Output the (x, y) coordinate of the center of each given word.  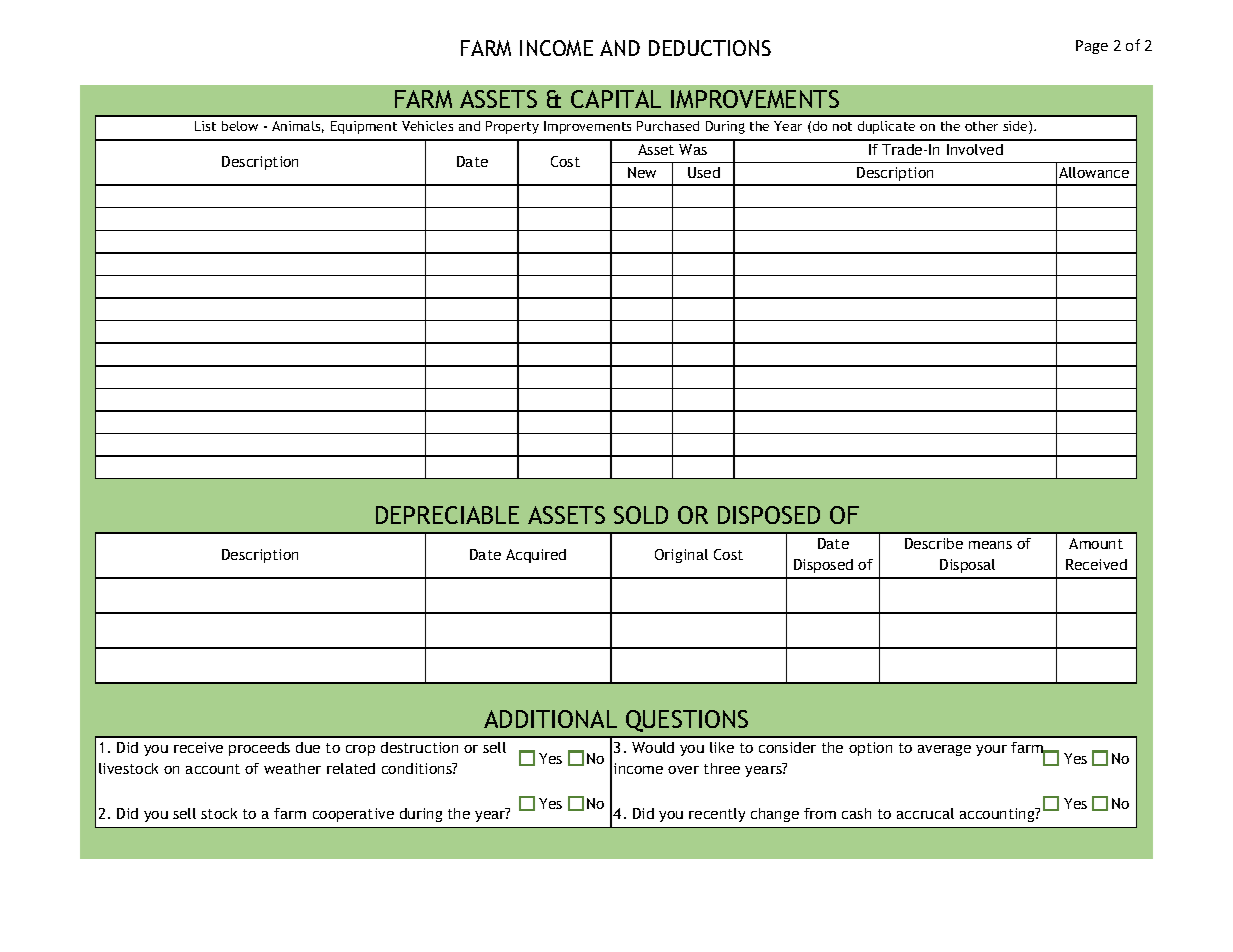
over (683, 770)
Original (681, 556)
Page (1092, 47)
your (991, 750)
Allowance (1094, 172)
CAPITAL (616, 99)
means (990, 545)
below (240, 126)
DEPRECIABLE (447, 515)
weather (292, 768)
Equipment (364, 127)
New (642, 172)
